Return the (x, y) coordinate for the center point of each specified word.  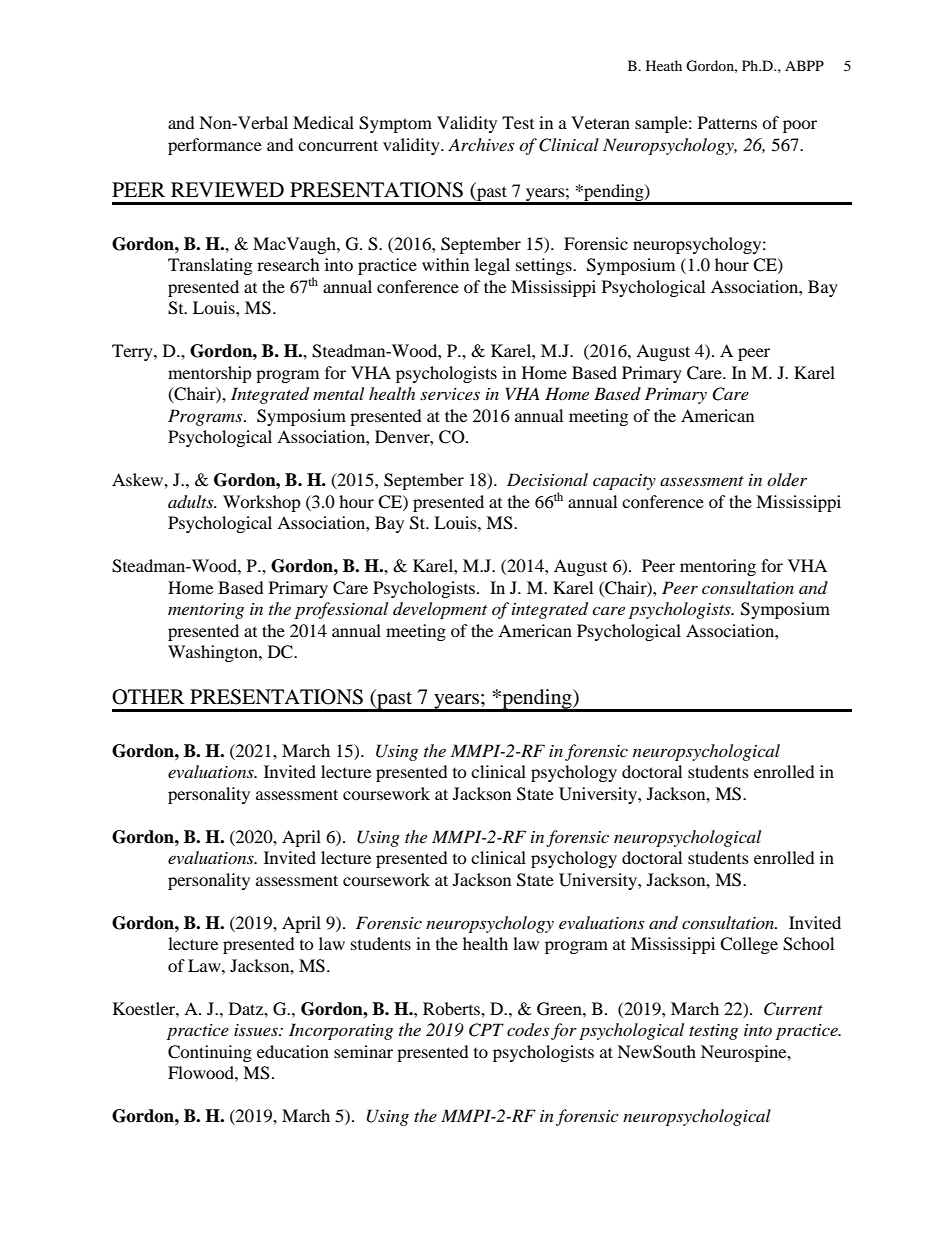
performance (215, 146)
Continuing (210, 1053)
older (787, 479)
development (440, 610)
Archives (481, 144)
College (749, 945)
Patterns (727, 122)
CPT (486, 1030)
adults (192, 502)
